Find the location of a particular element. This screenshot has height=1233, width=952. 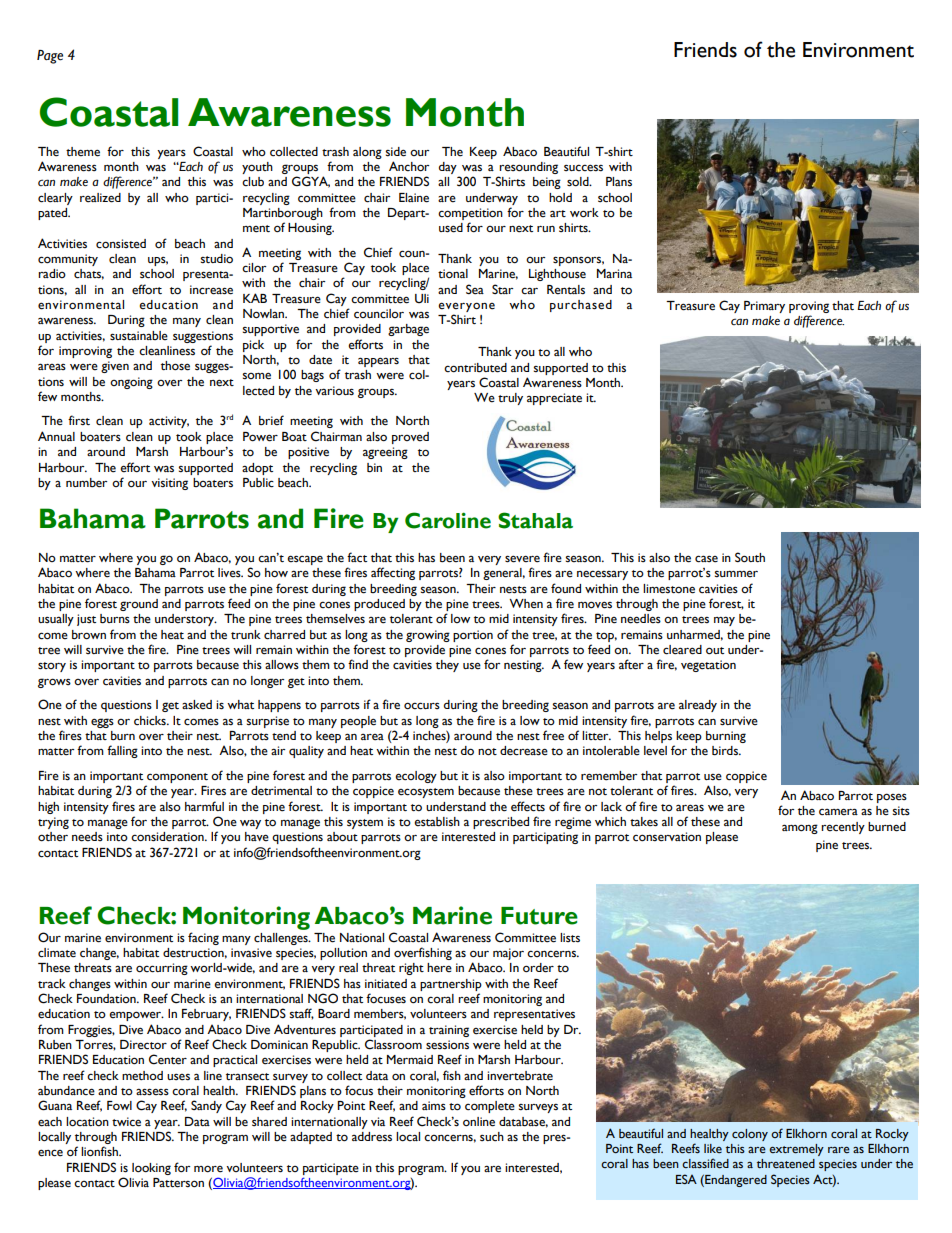

among is located at coordinates (800, 829).
